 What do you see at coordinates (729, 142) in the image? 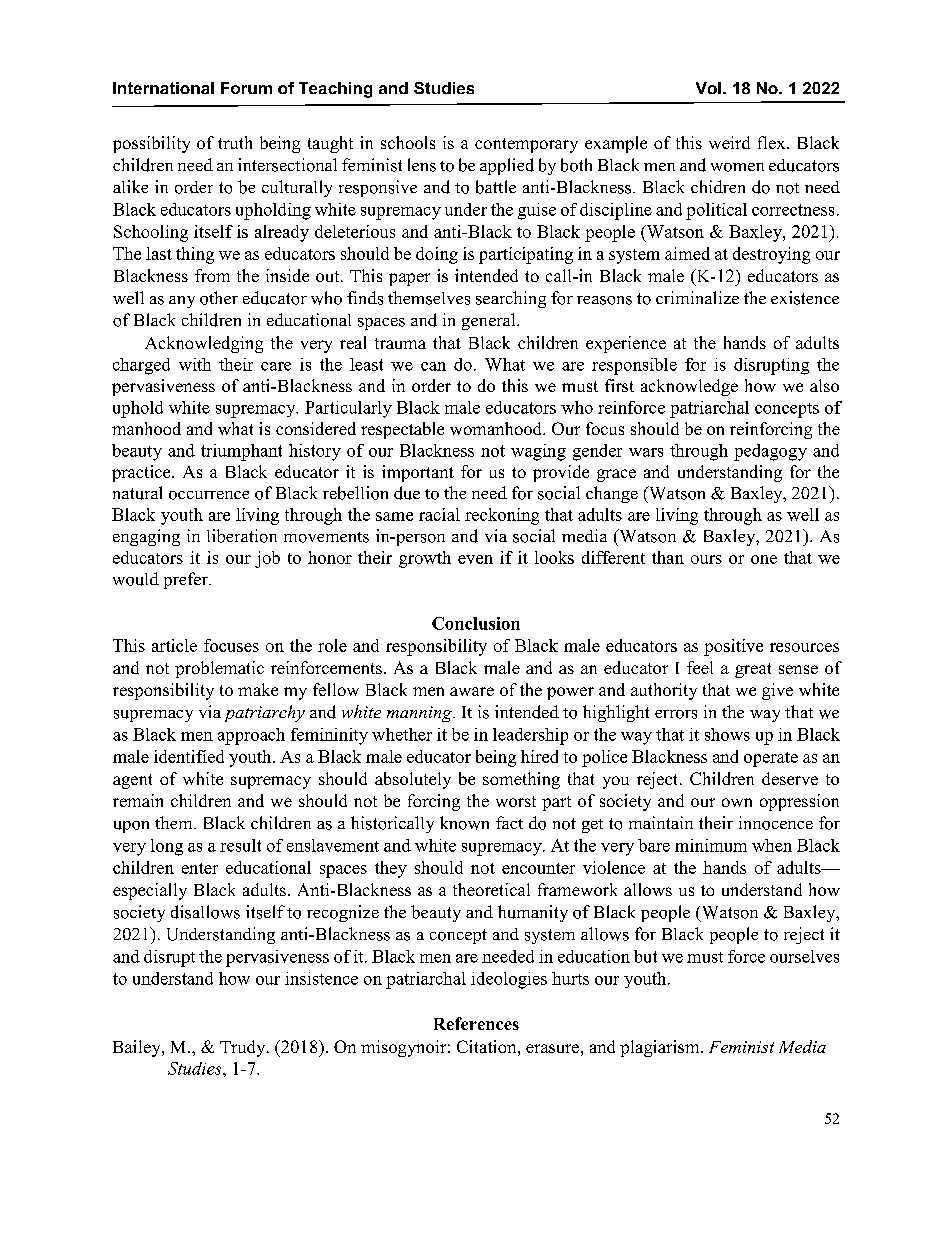
I see `weird` at bounding box center [729, 142].
